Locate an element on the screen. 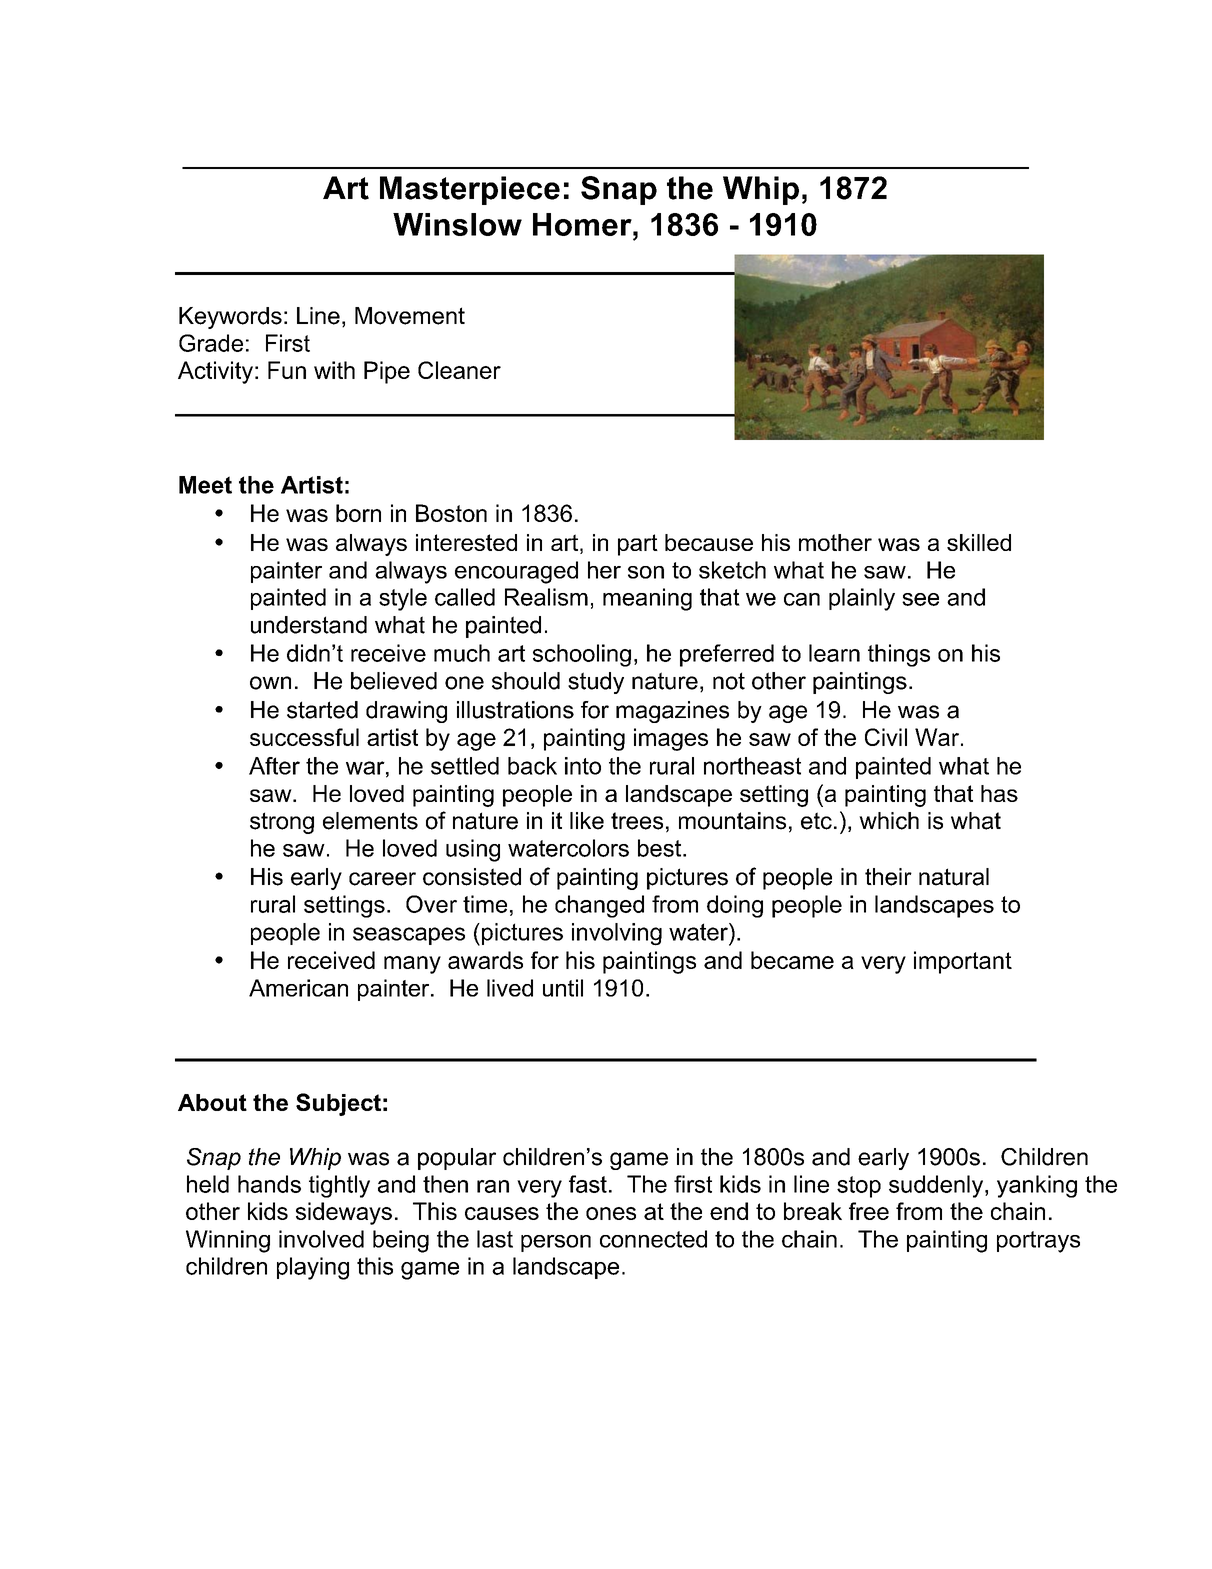 The height and width of the screenshot is (1569, 1212). connected is located at coordinates (653, 1239).
